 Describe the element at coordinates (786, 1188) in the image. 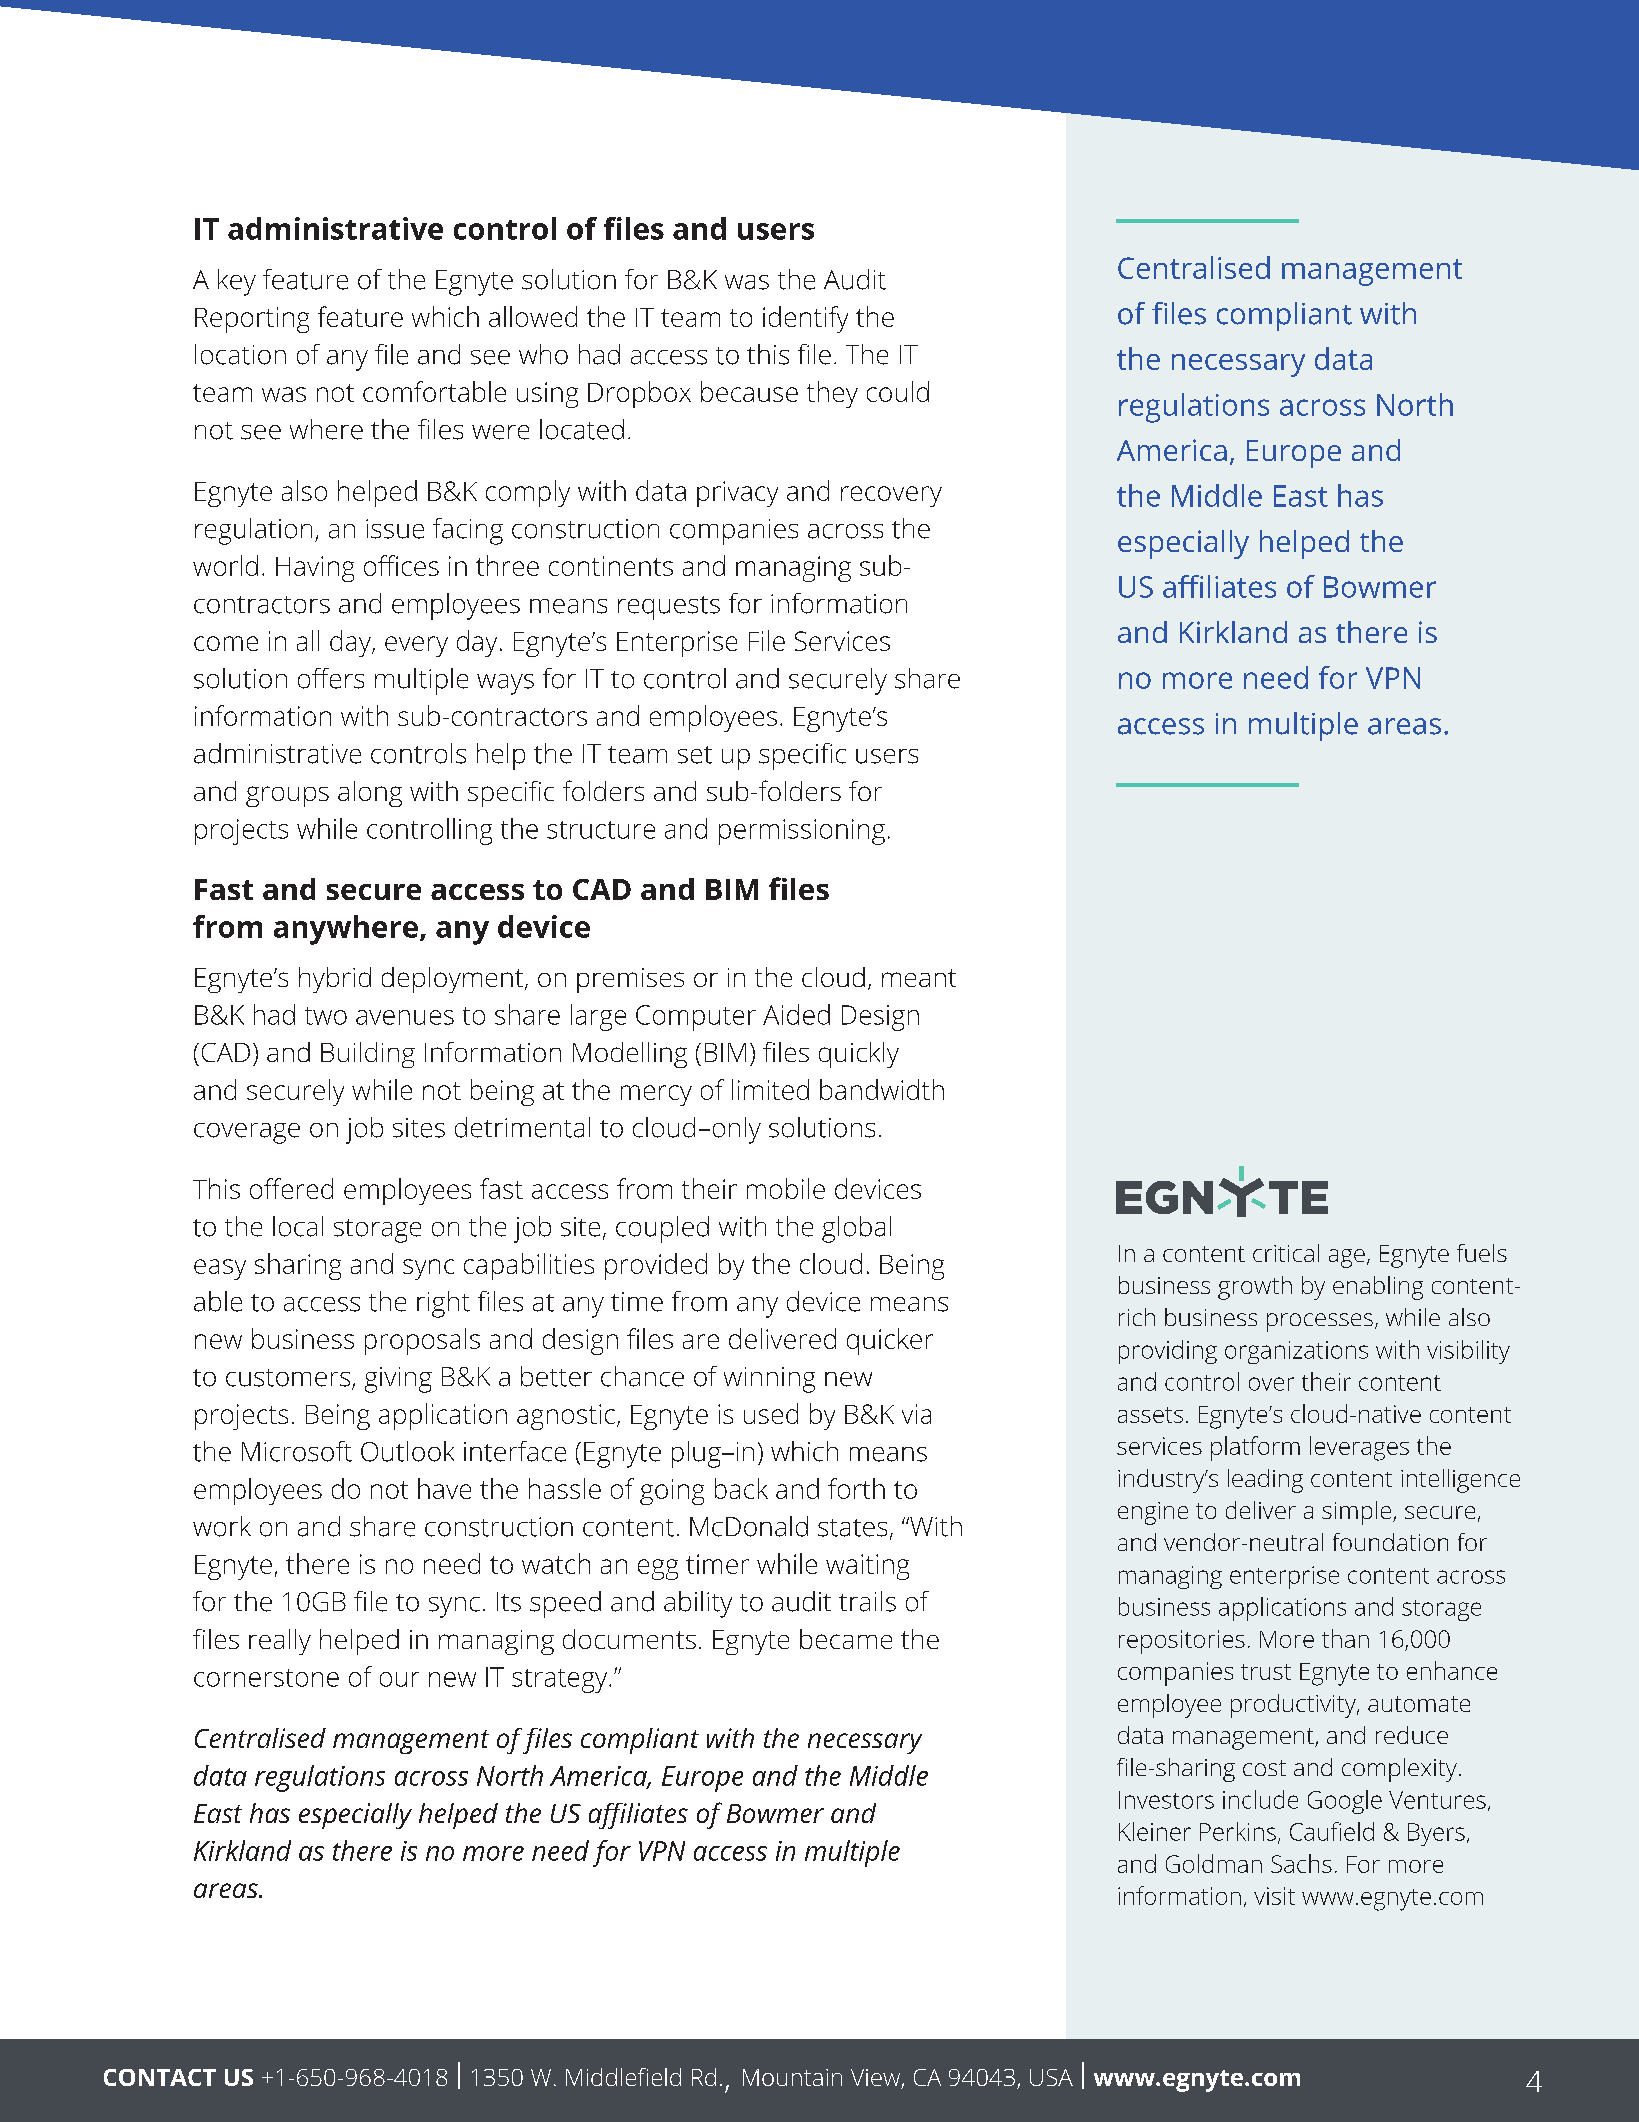

I see `mobile` at that location.
